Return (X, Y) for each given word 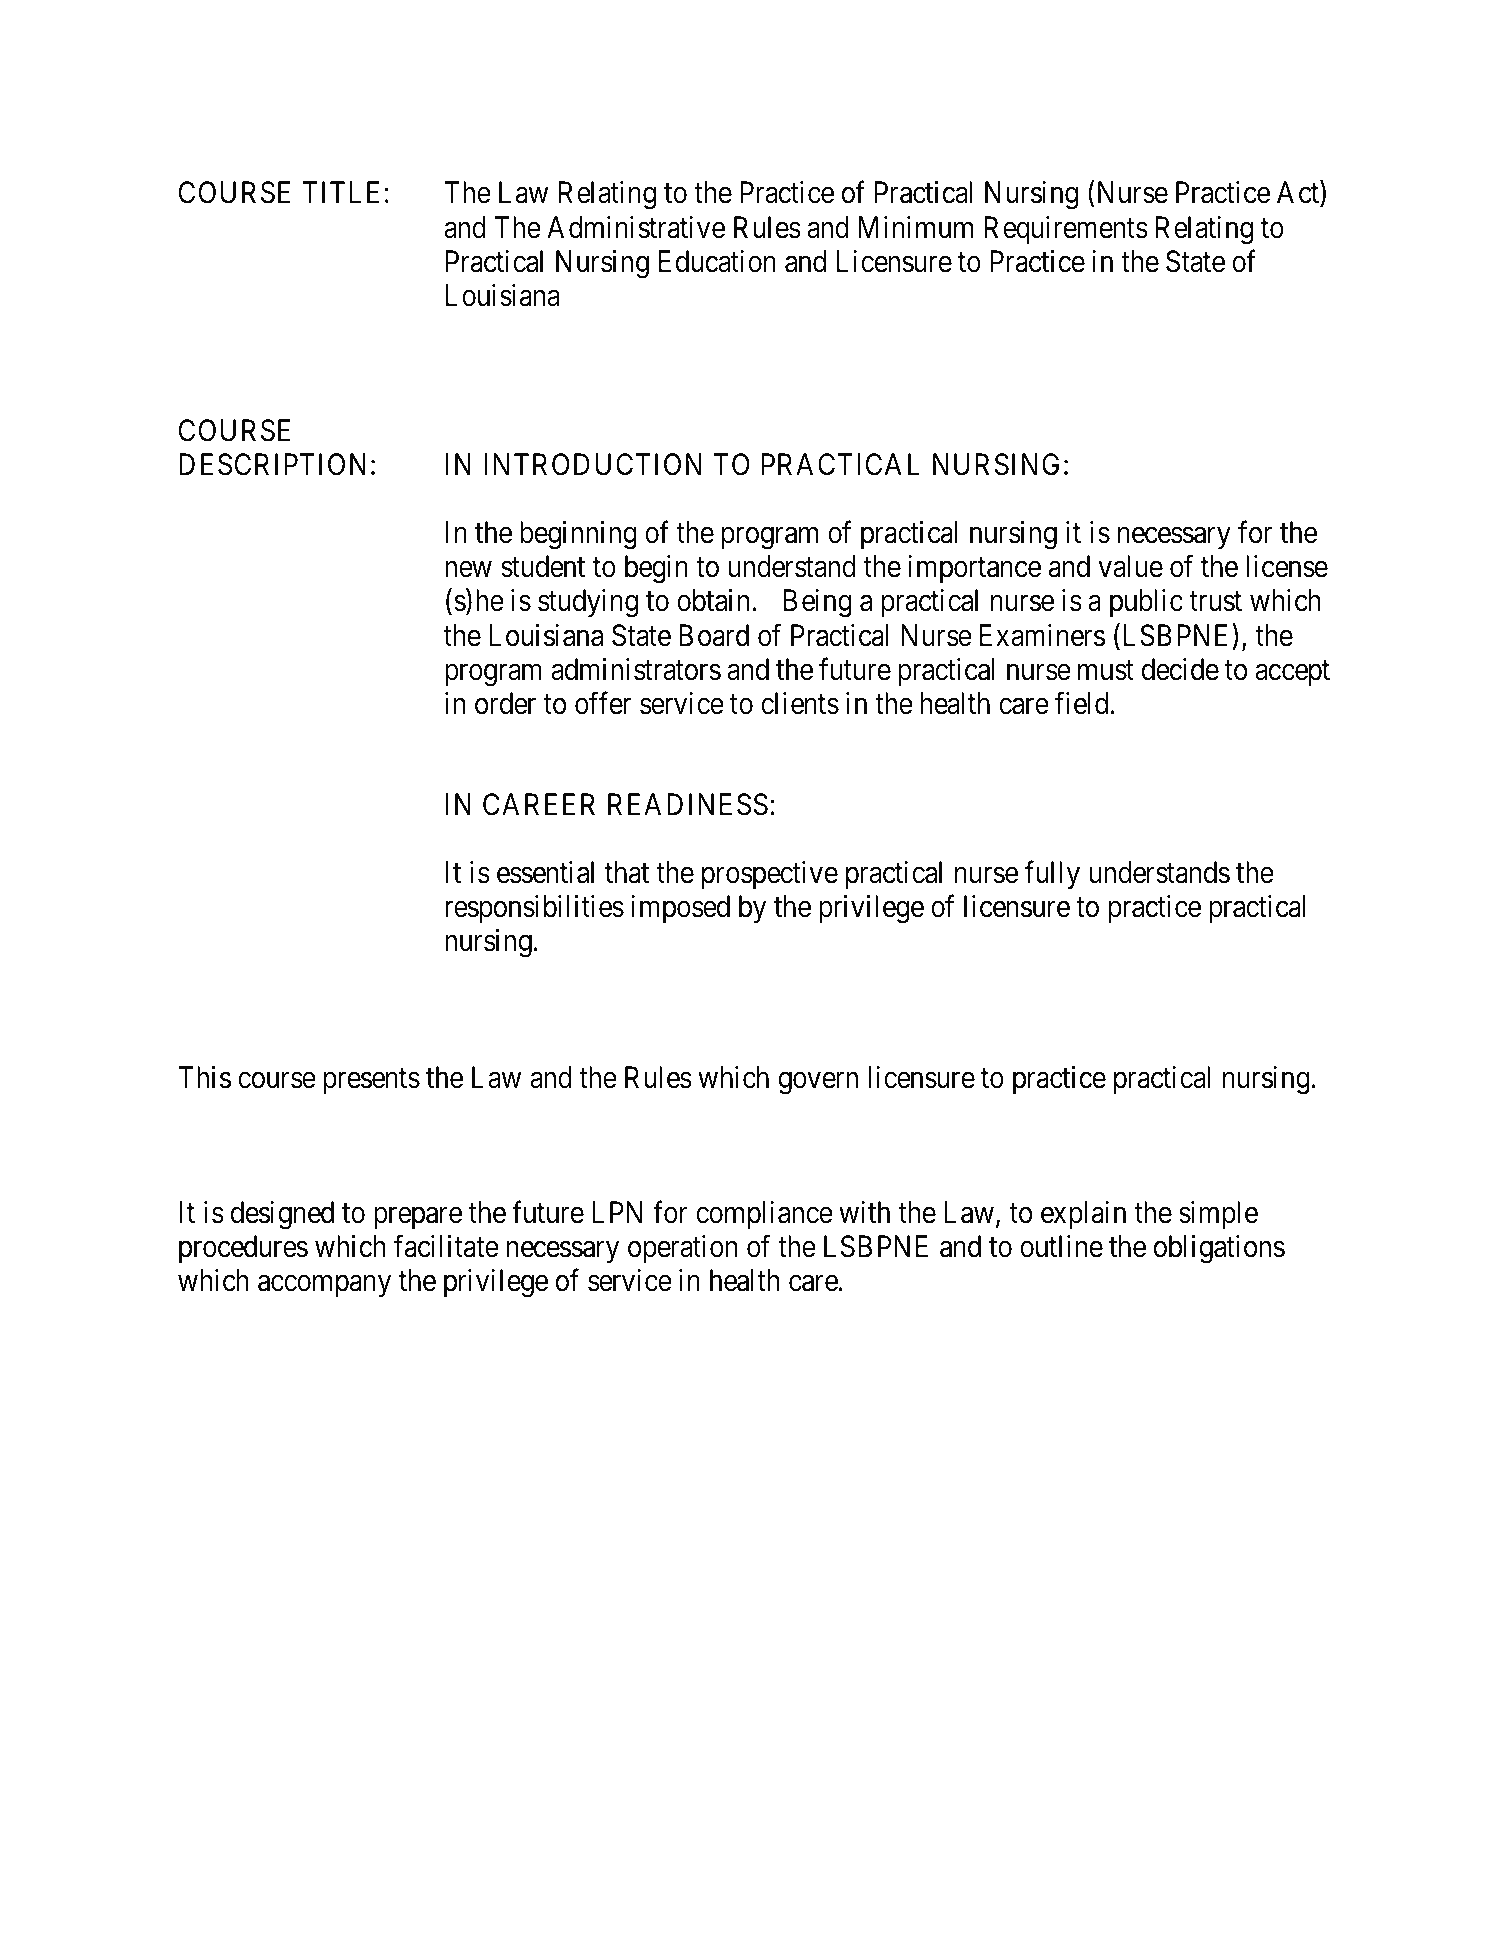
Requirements (1066, 230)
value (1130, 566)
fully (1052, 875)
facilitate (446, 1246)
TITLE (340, 192)
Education (717, 261)
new (468, 570)
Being (818, 603)
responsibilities (534, 909)
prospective (770, 875)
